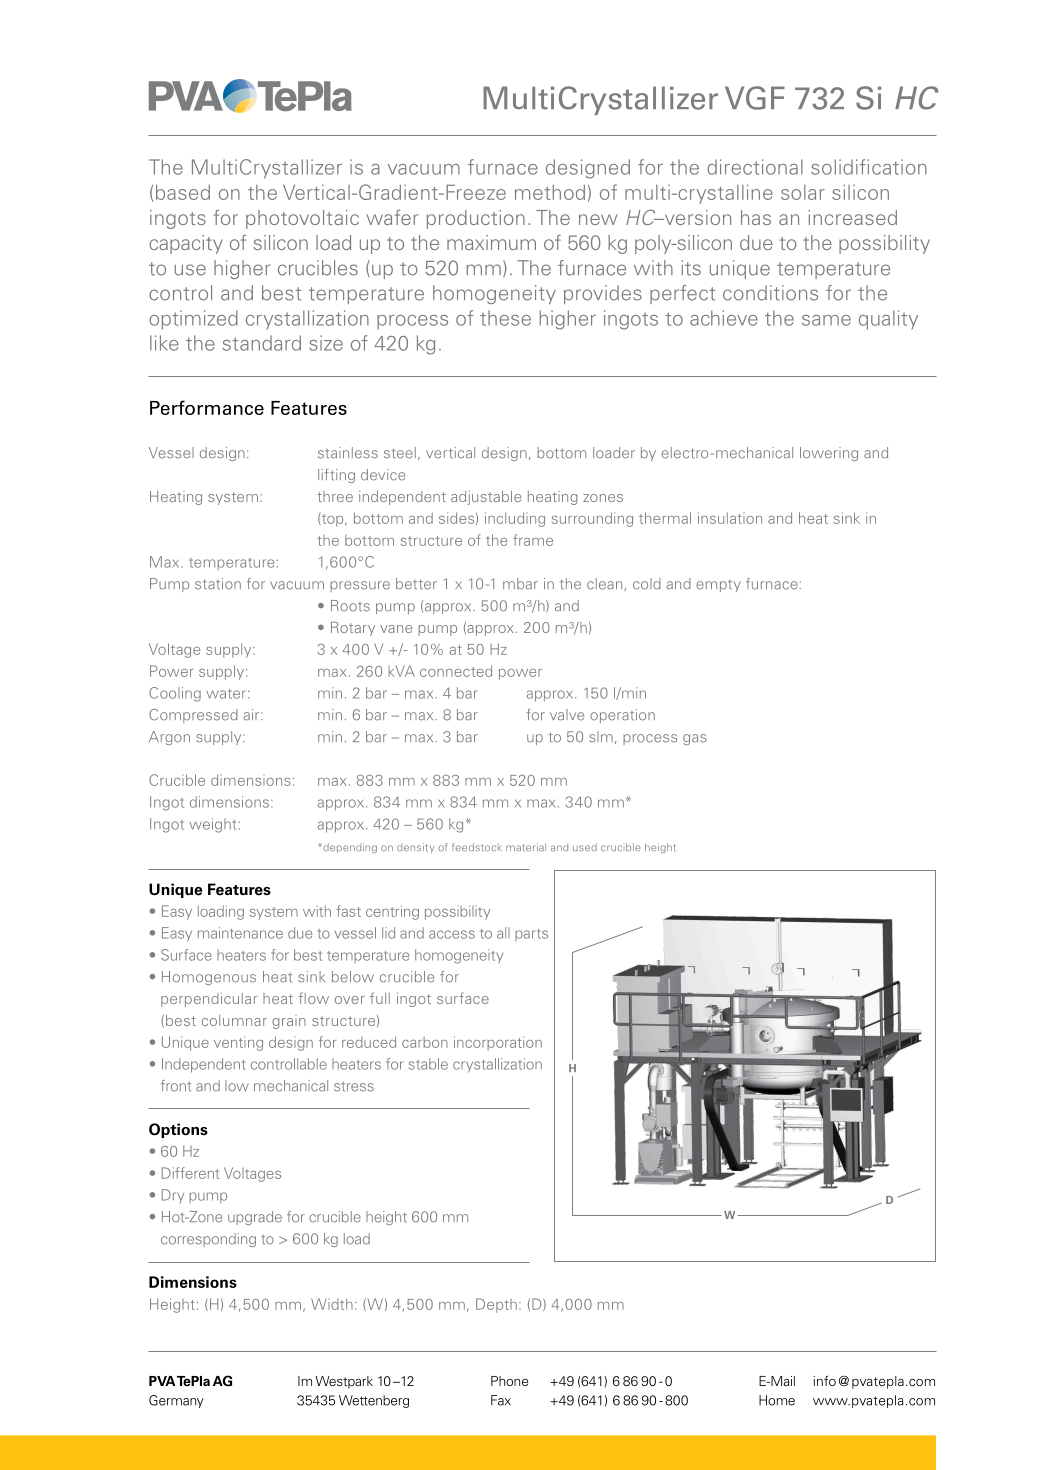 The image size is (1040, 1470). What do you see at coordinates (803, 192) in the document?
I see `solar` at bounding box center [803, 192].
